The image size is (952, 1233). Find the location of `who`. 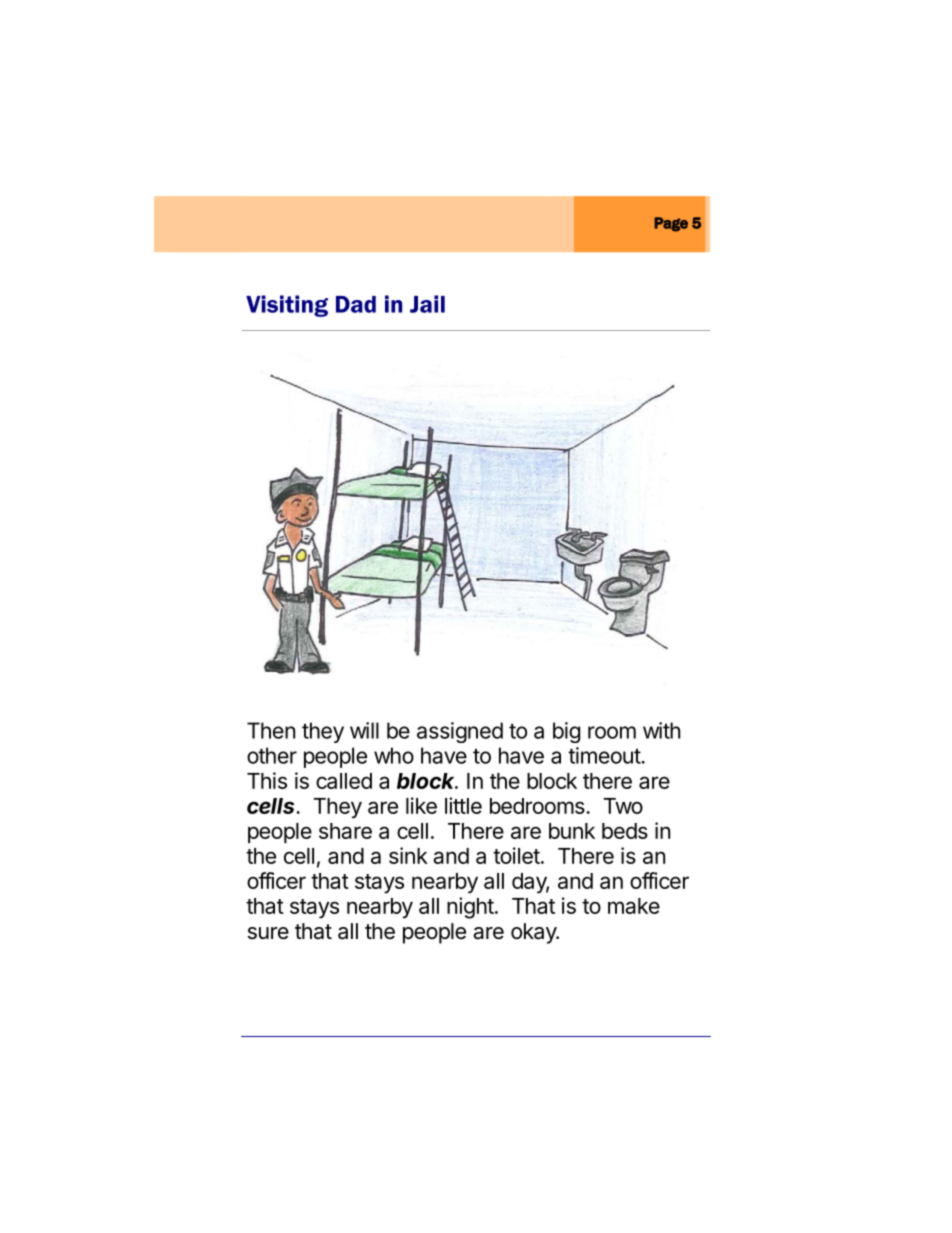

who is located at coordinates (394, 755).
